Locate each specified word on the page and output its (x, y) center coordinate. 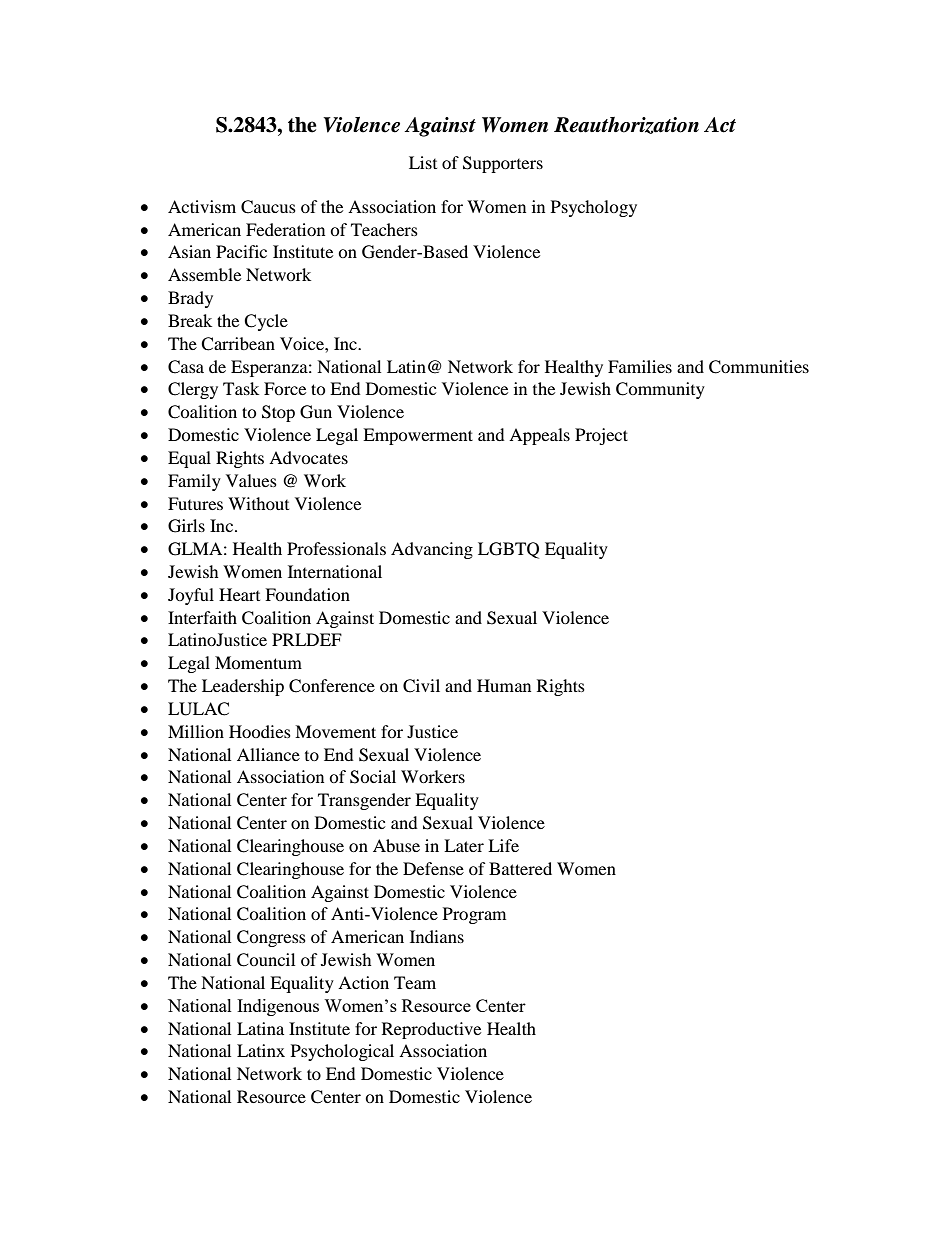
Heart (239, 594)
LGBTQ (508, 550)
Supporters (503, 164)
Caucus (268, 207)
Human (504, 685)
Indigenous (278, 1007)
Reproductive (431, 1030)
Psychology (594, 208)
